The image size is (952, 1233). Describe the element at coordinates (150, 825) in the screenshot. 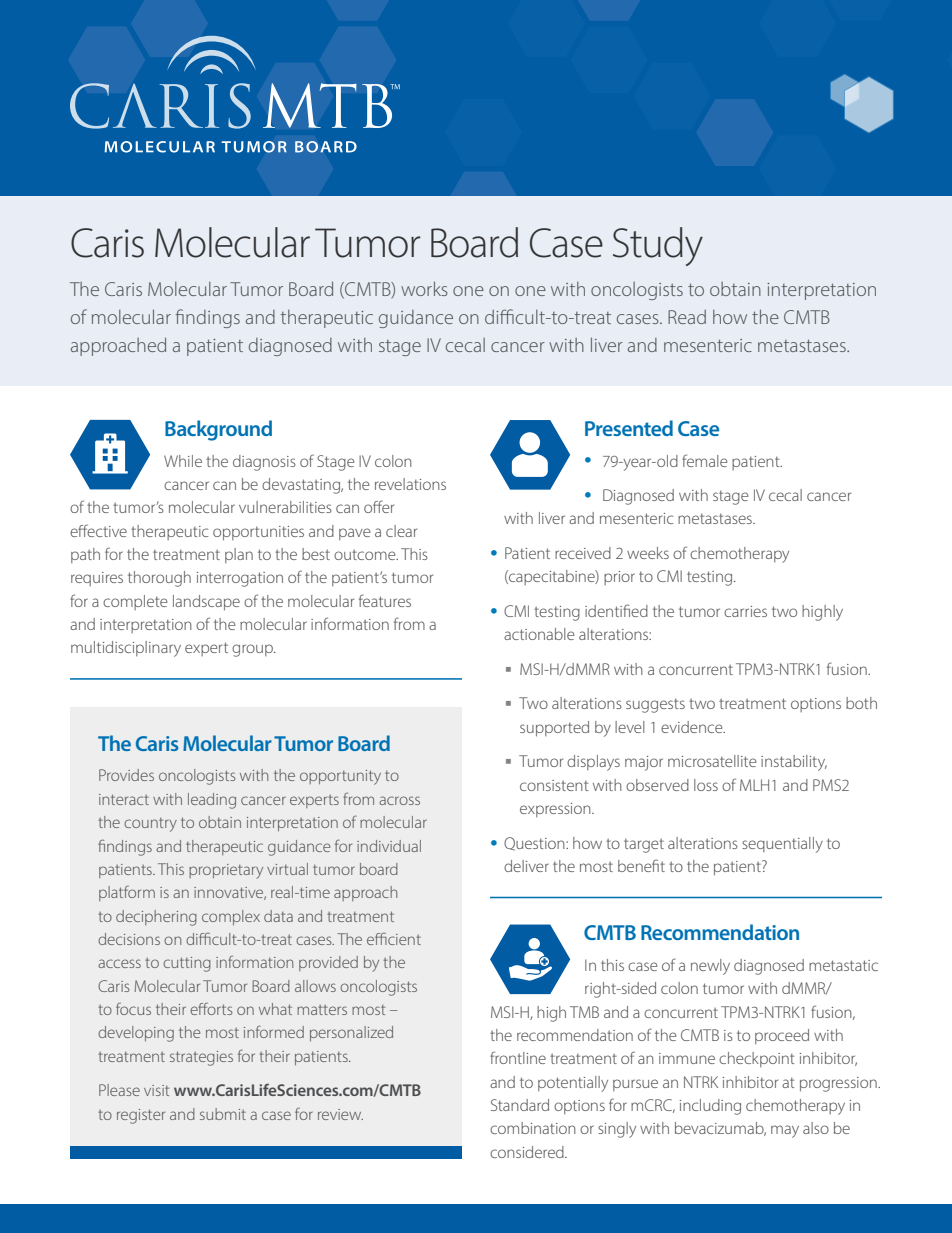

I see `country` at that location.
